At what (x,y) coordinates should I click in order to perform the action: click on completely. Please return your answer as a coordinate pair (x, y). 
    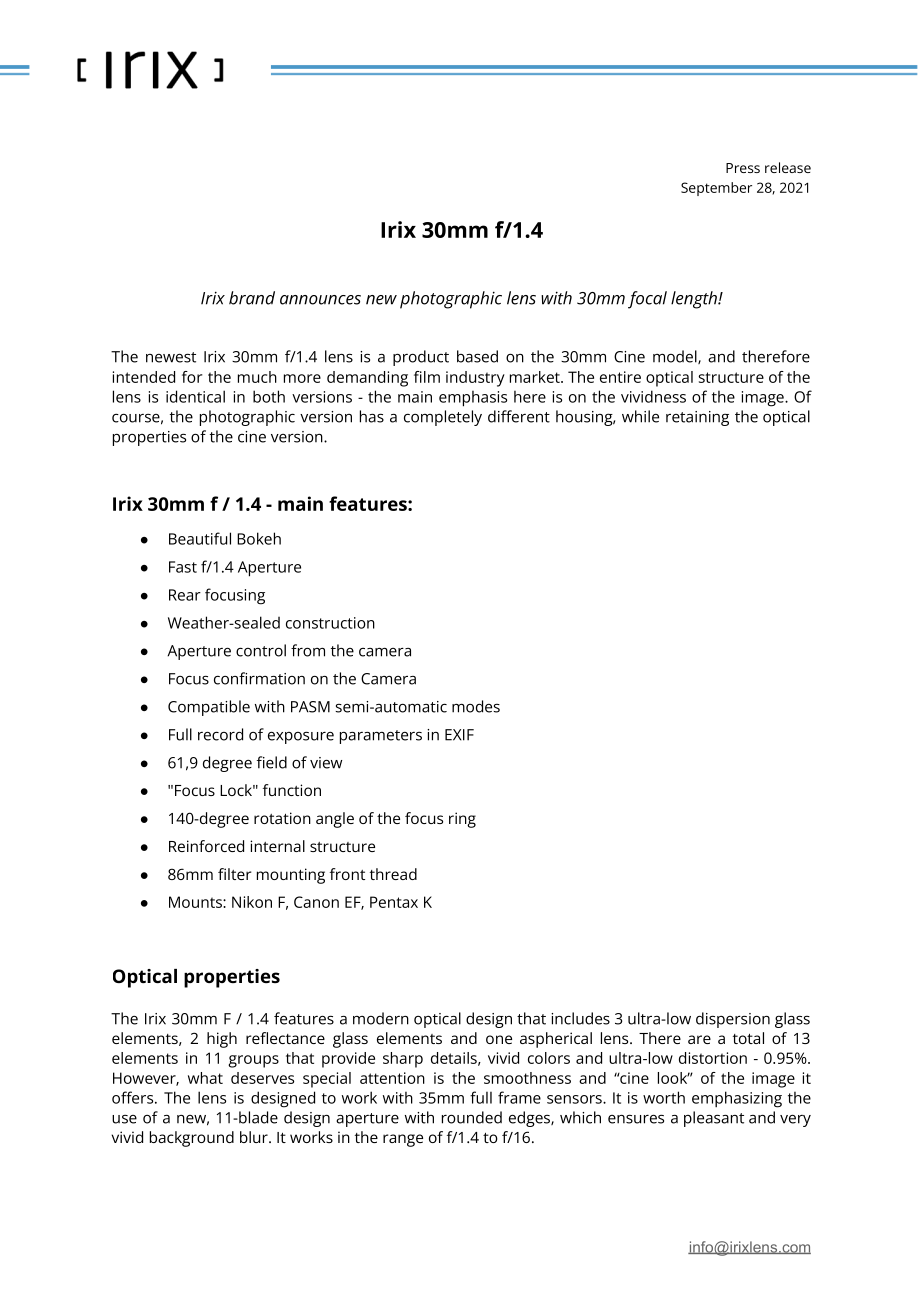
    Looking at the image, I should click on (443, 418).
